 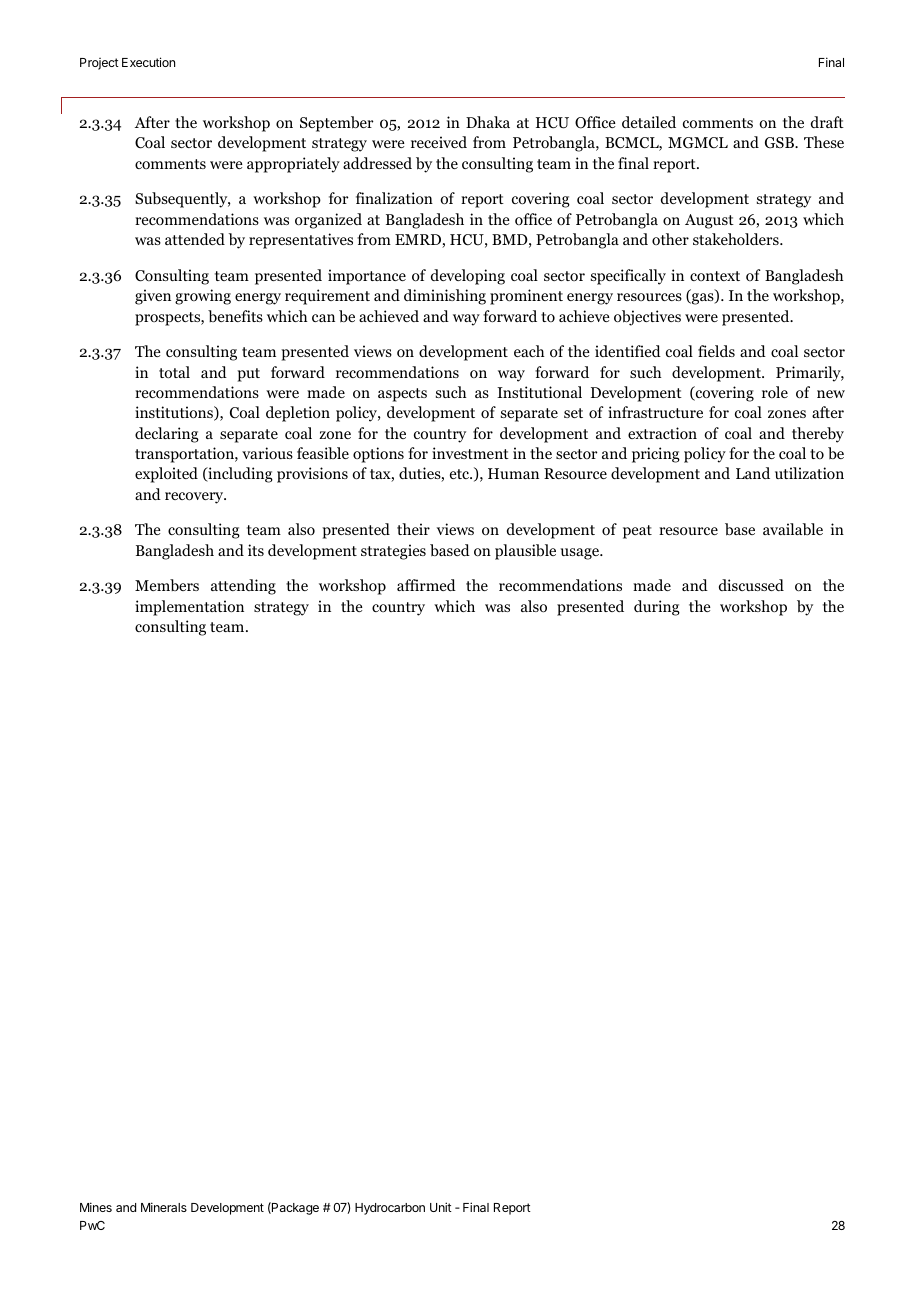 What do you see at coordinates (164, 1207) in the screenshot?
I see `Minerals` at bounding box center [164, 1207].
